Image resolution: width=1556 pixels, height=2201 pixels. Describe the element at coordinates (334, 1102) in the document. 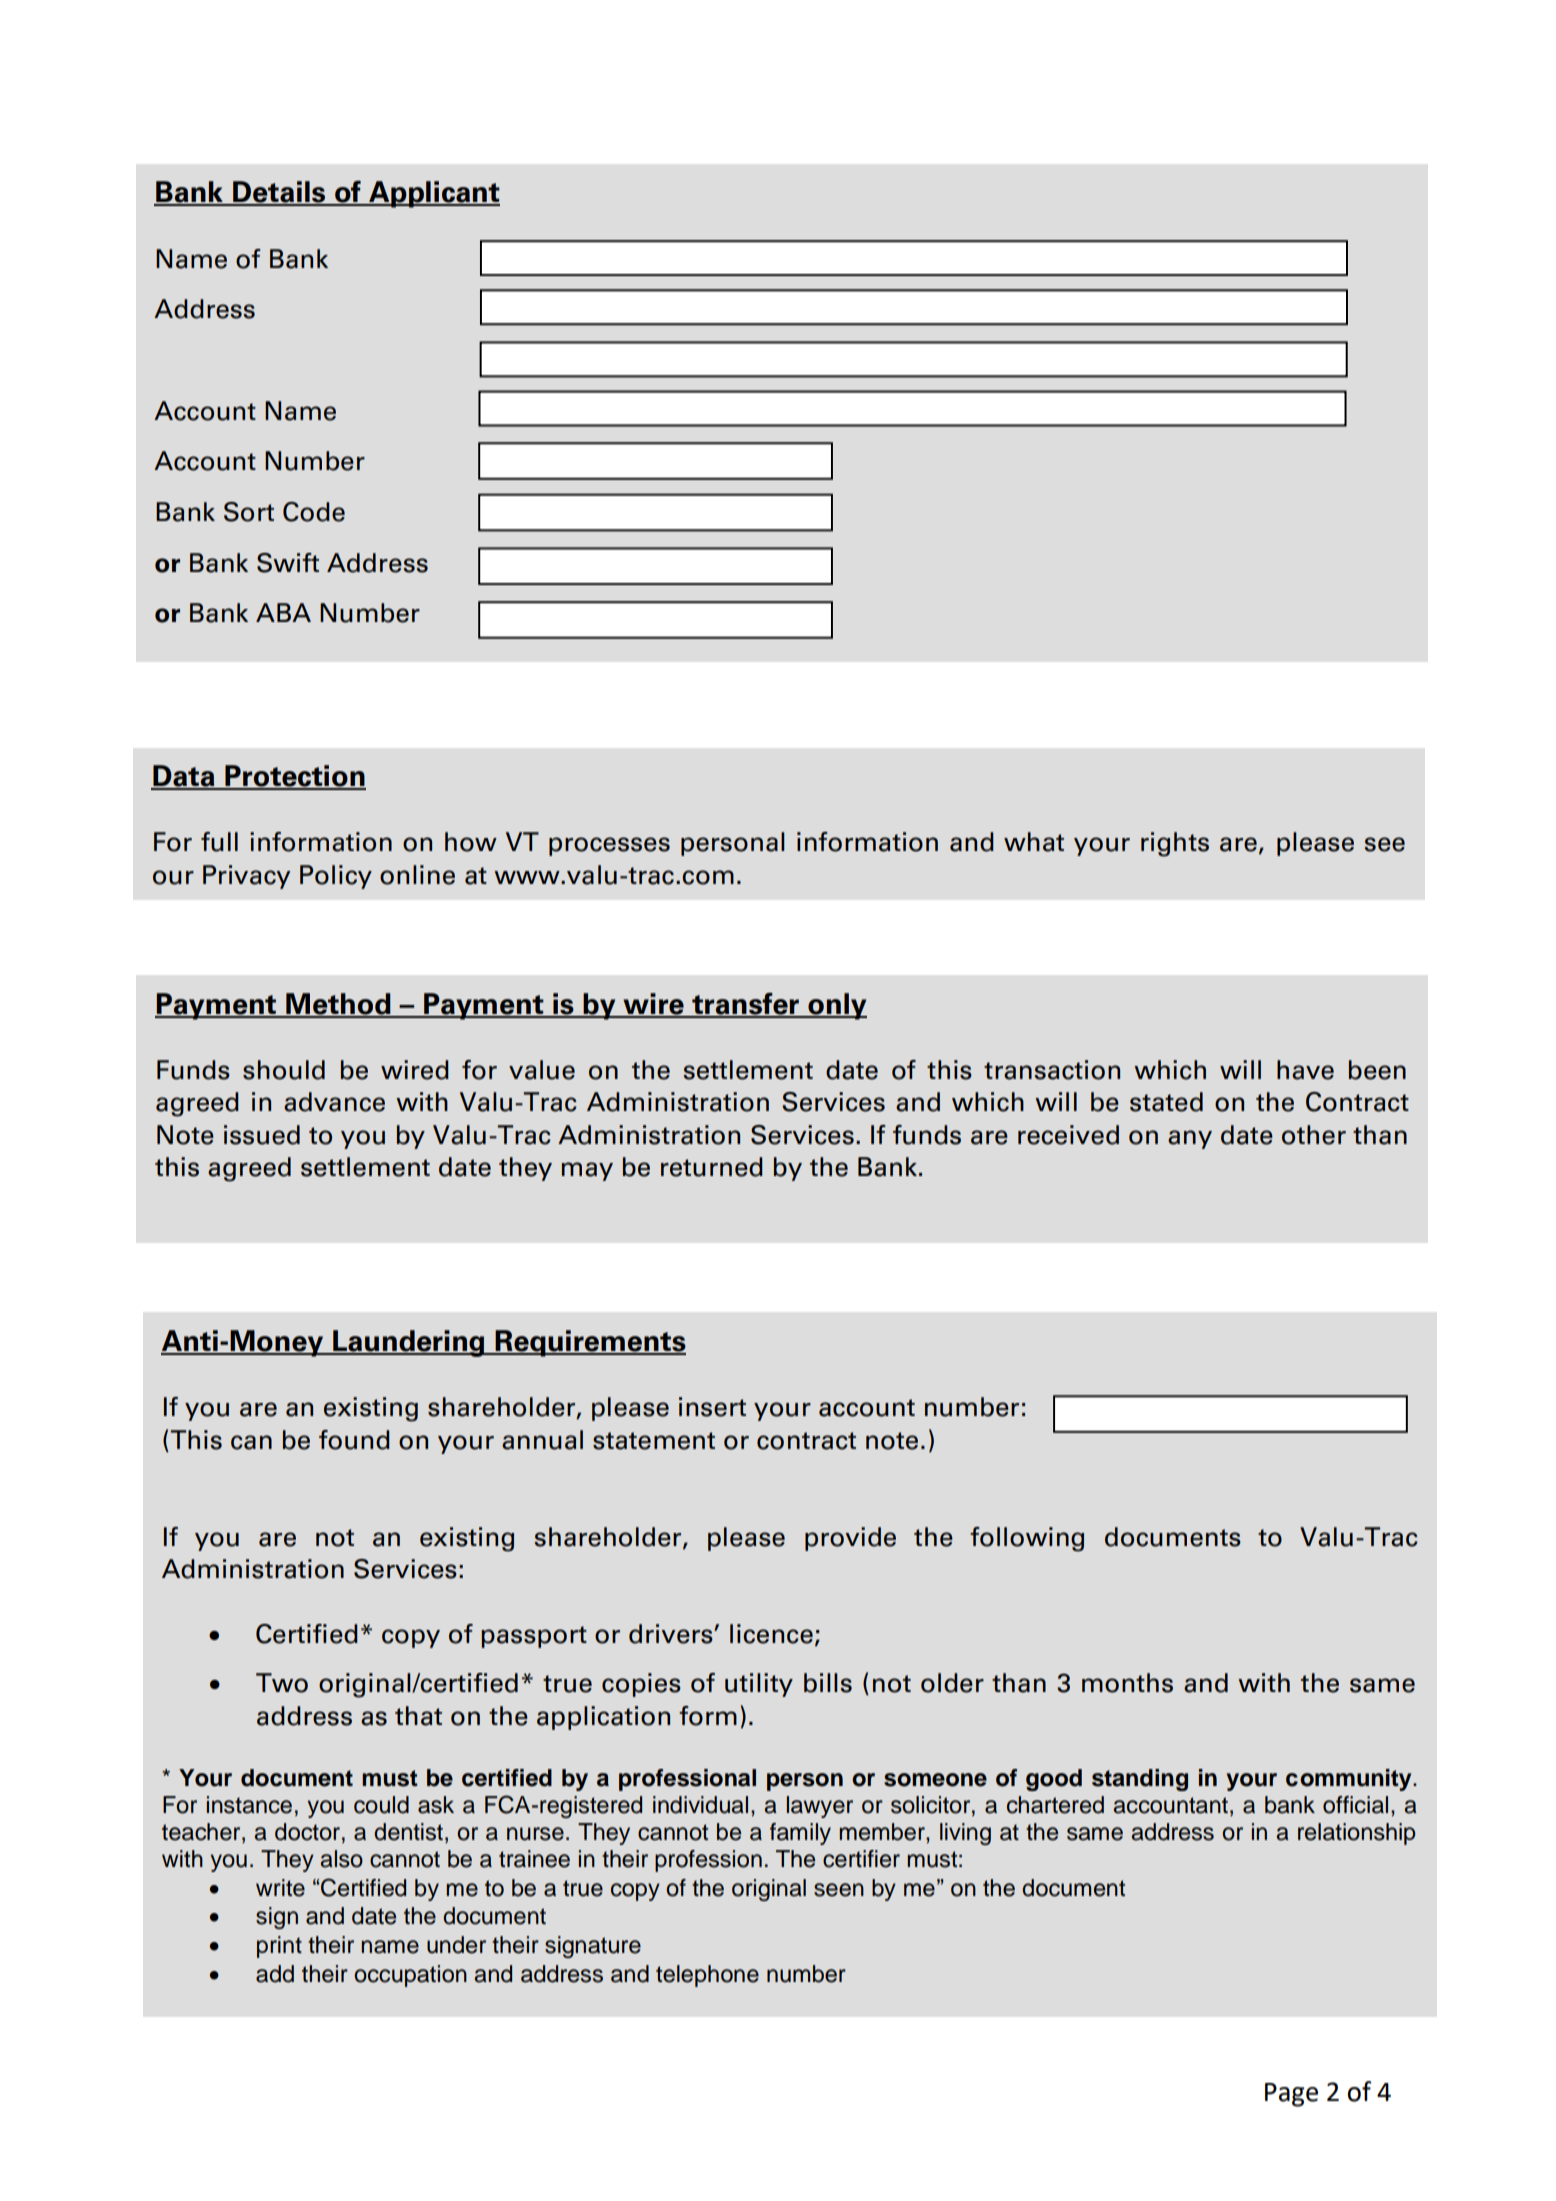

I see `advance` at that location.
